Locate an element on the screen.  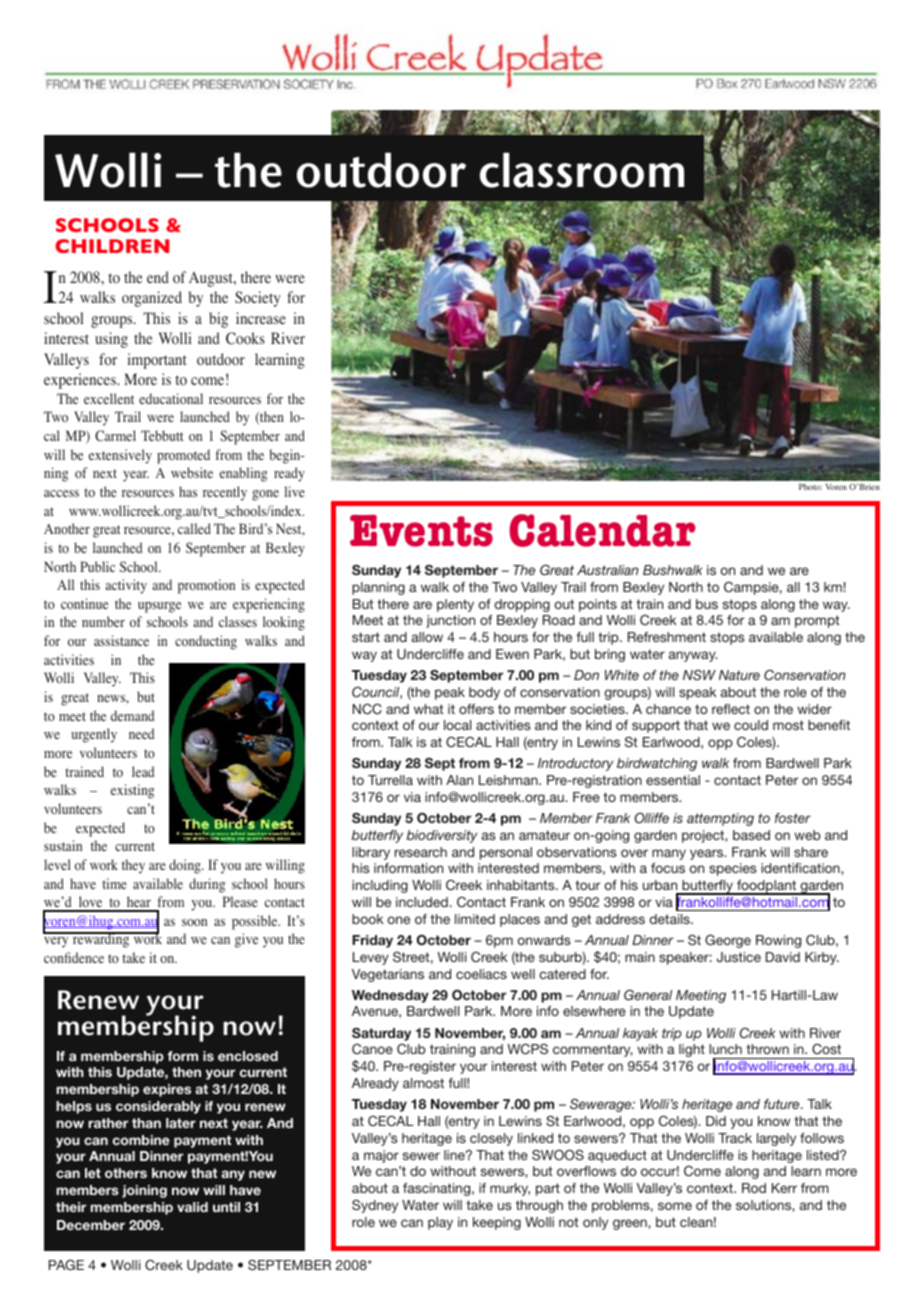
some is located at coordinates (675, 1206).
